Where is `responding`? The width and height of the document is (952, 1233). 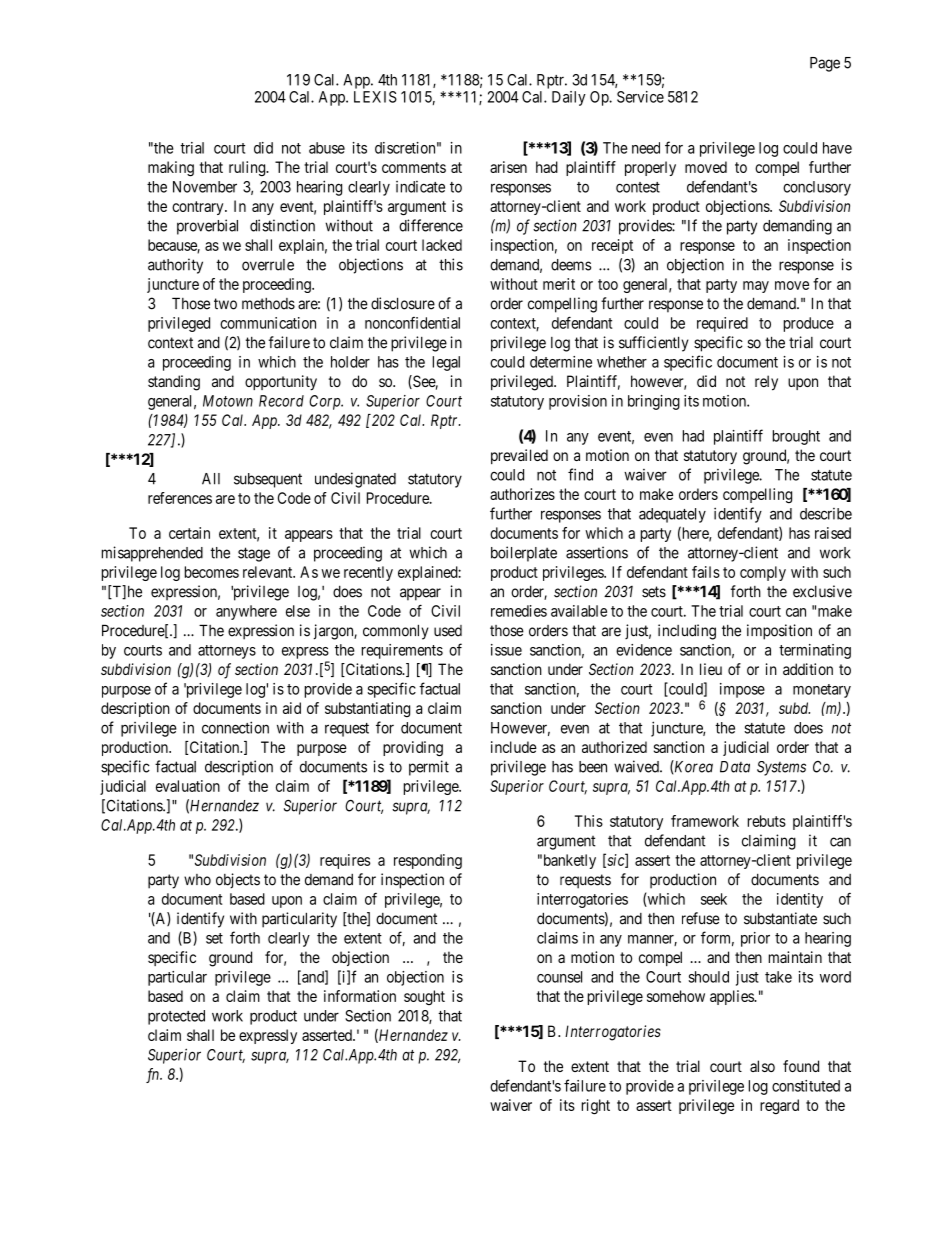 responding is located at coordinates (428, 861).
